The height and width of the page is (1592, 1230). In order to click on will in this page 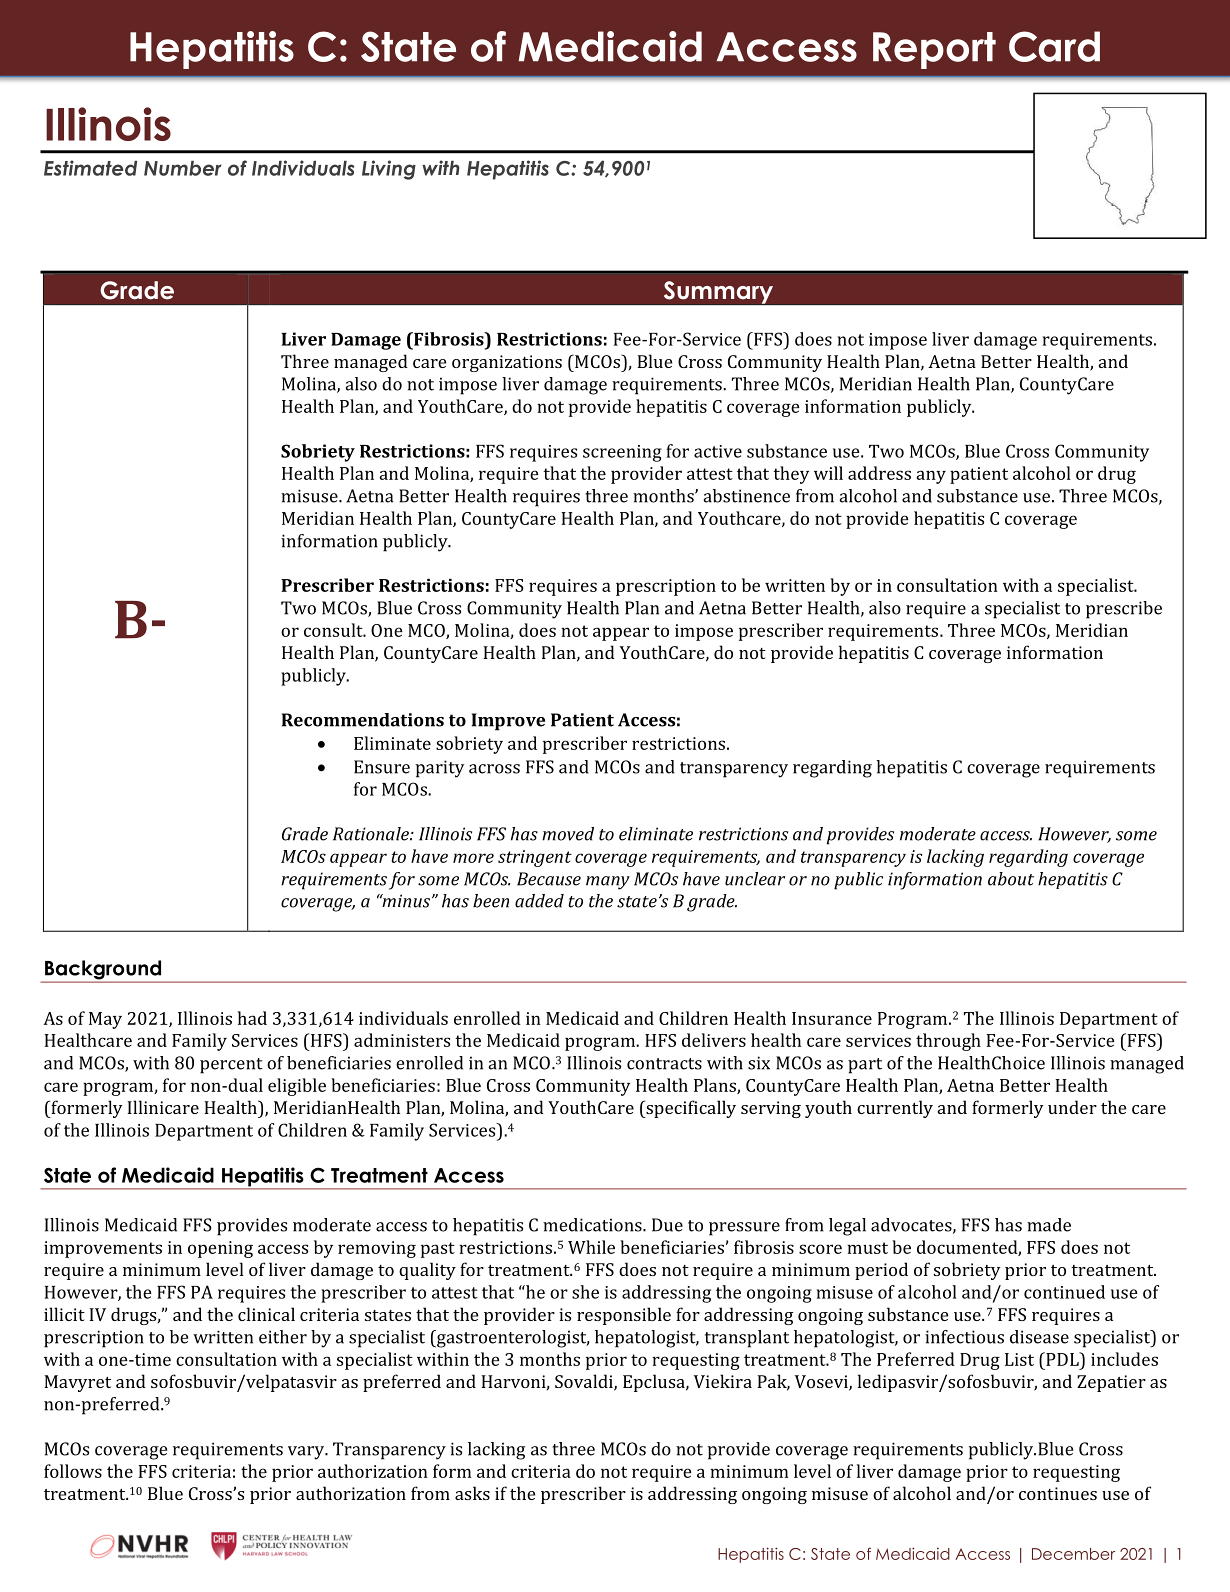, I will do `click(828, 473)`.
